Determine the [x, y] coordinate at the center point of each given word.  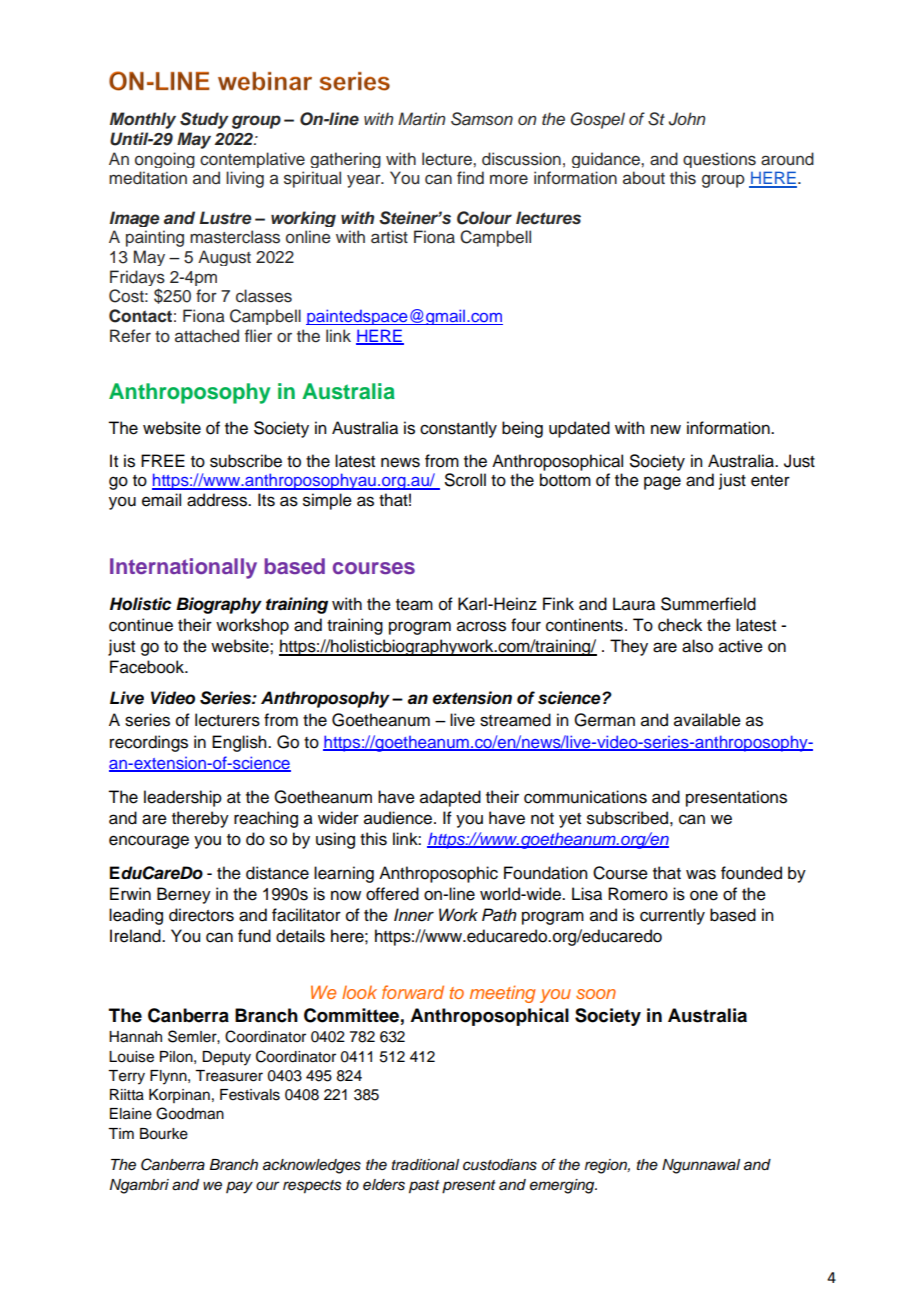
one [704, 895]
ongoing [165, 160]
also [697, 646]
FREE [163, 460]
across [481, 626]
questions [719, 160]
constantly [458, 429]
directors [201, 915]
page [662, 483]
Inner [414, 915]
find [470, 178]
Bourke [164, 1134]
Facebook [148, 667]
